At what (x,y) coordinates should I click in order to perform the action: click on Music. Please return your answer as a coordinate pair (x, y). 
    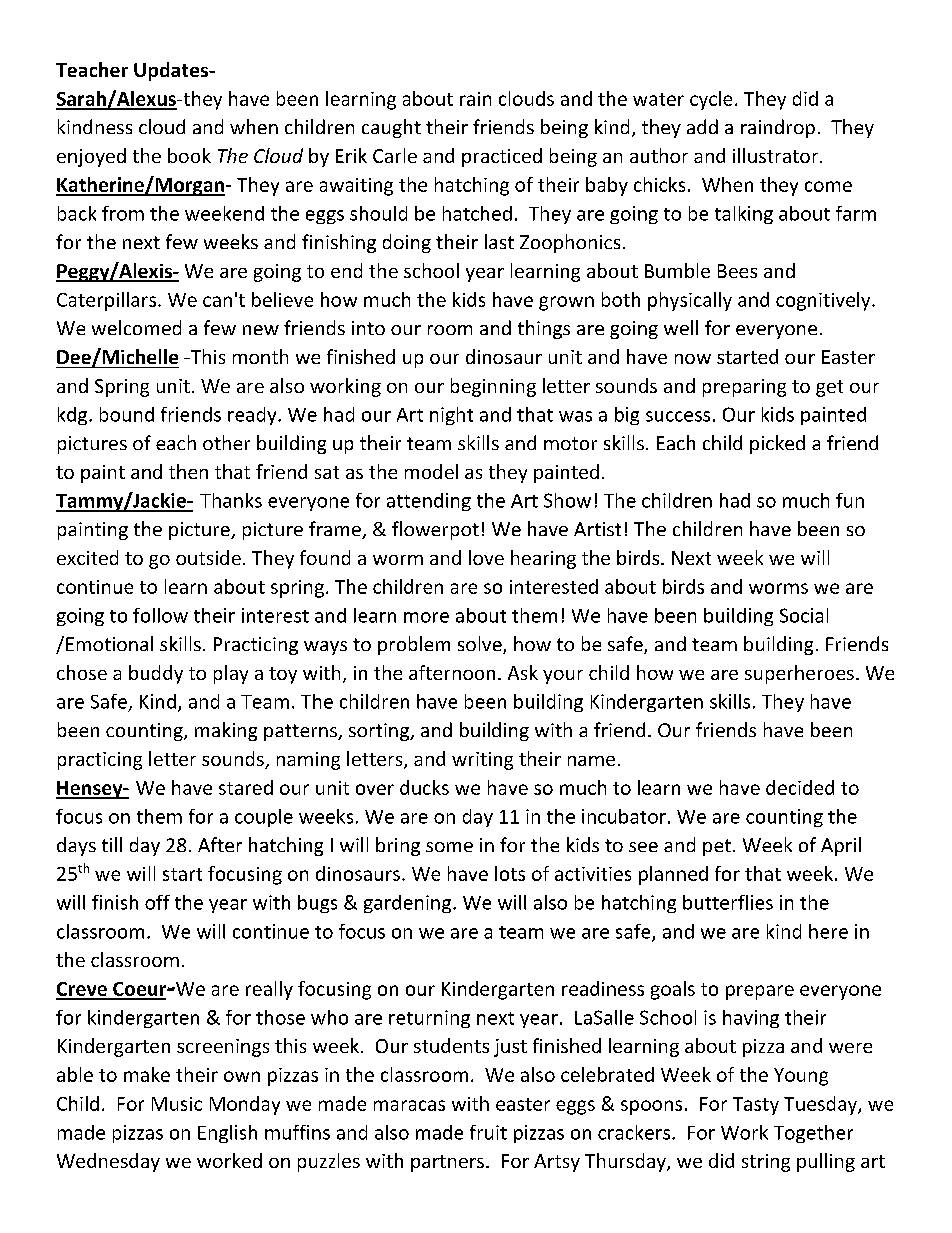
    Looking at the image, I should click on (177, 1104).
